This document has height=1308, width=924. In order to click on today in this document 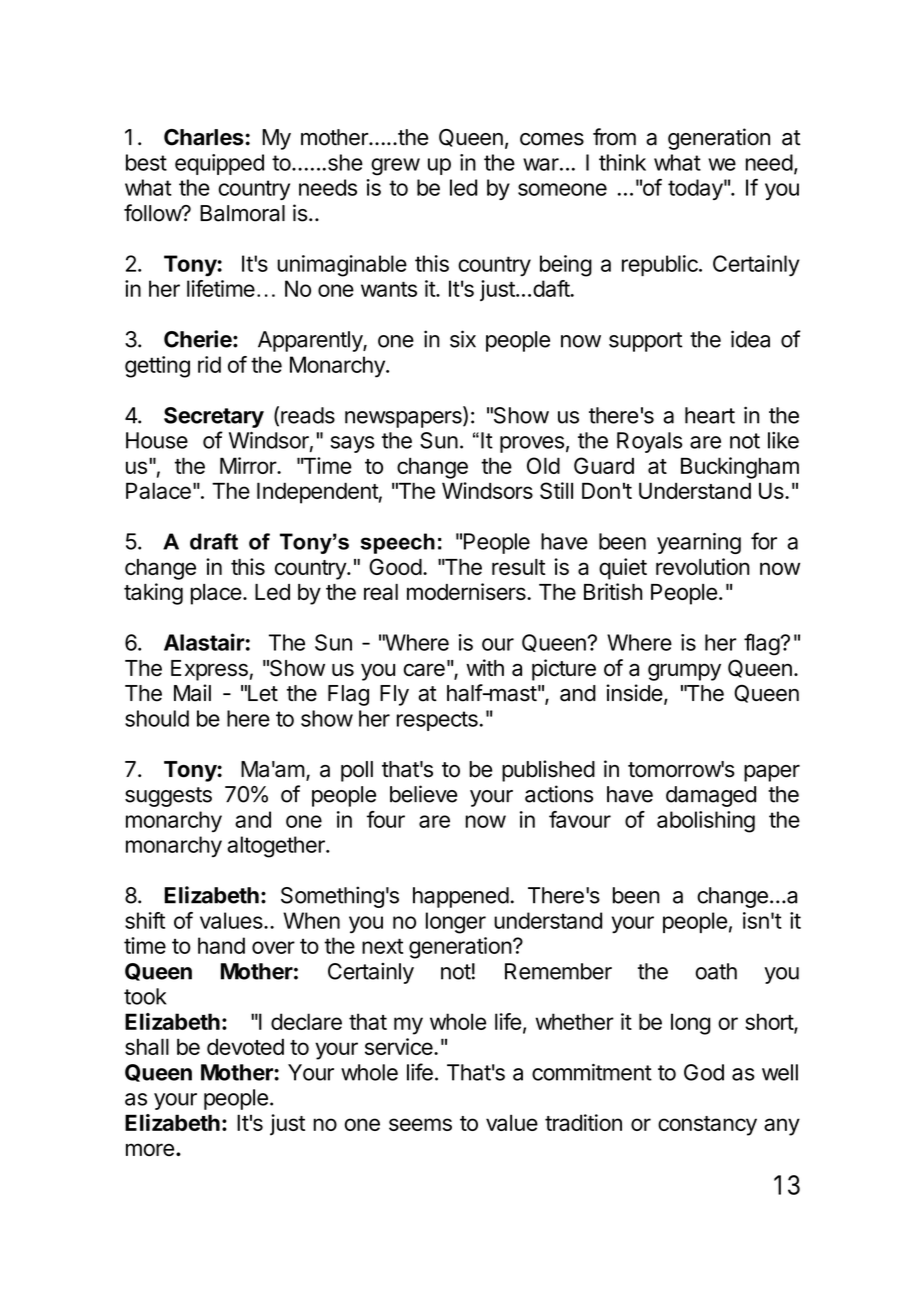, I will do `click(695, 189)`.
